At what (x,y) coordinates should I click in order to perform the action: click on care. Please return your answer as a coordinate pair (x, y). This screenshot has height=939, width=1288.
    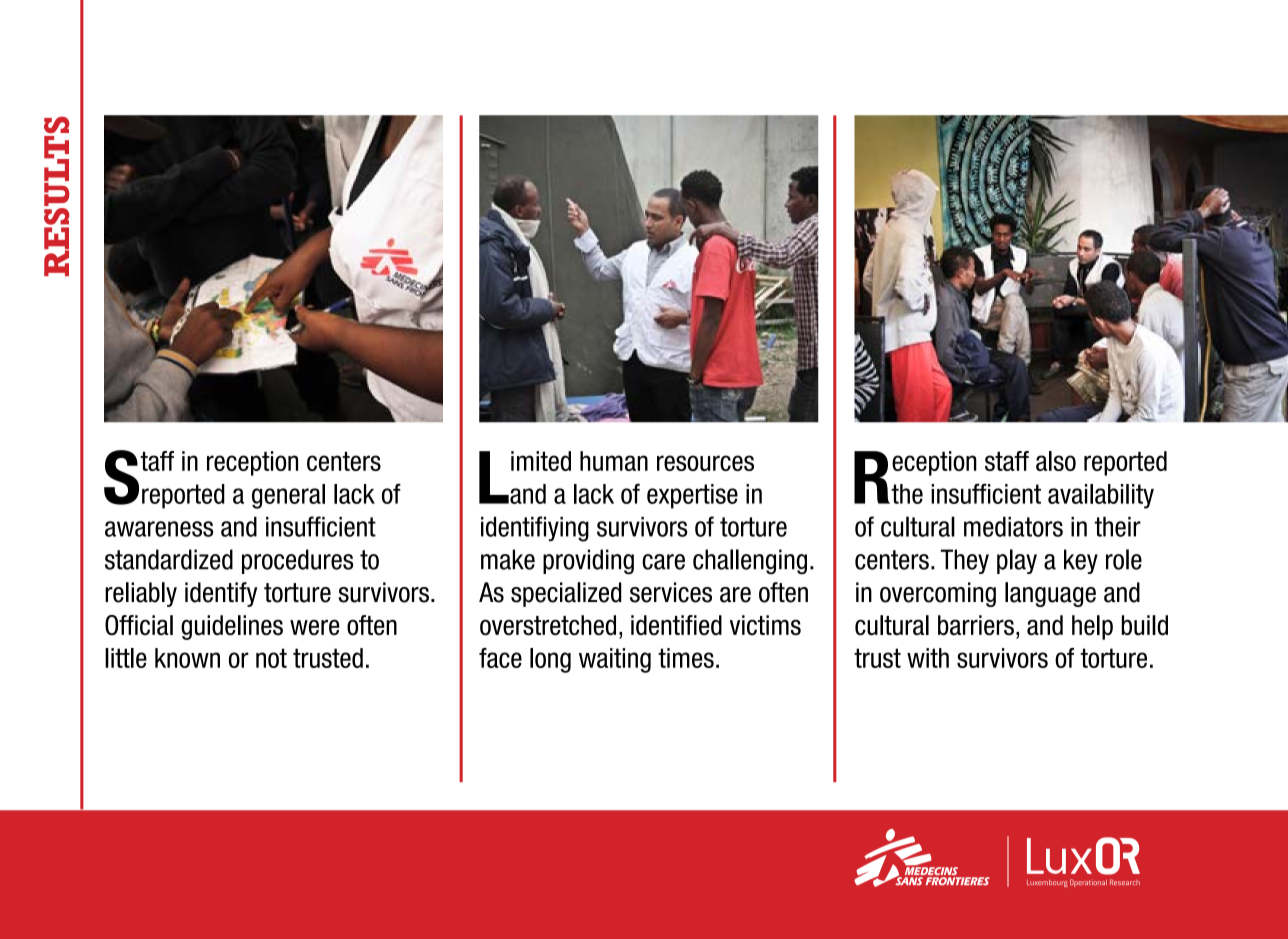
    Looking at the image, I should click on (663, 562).
